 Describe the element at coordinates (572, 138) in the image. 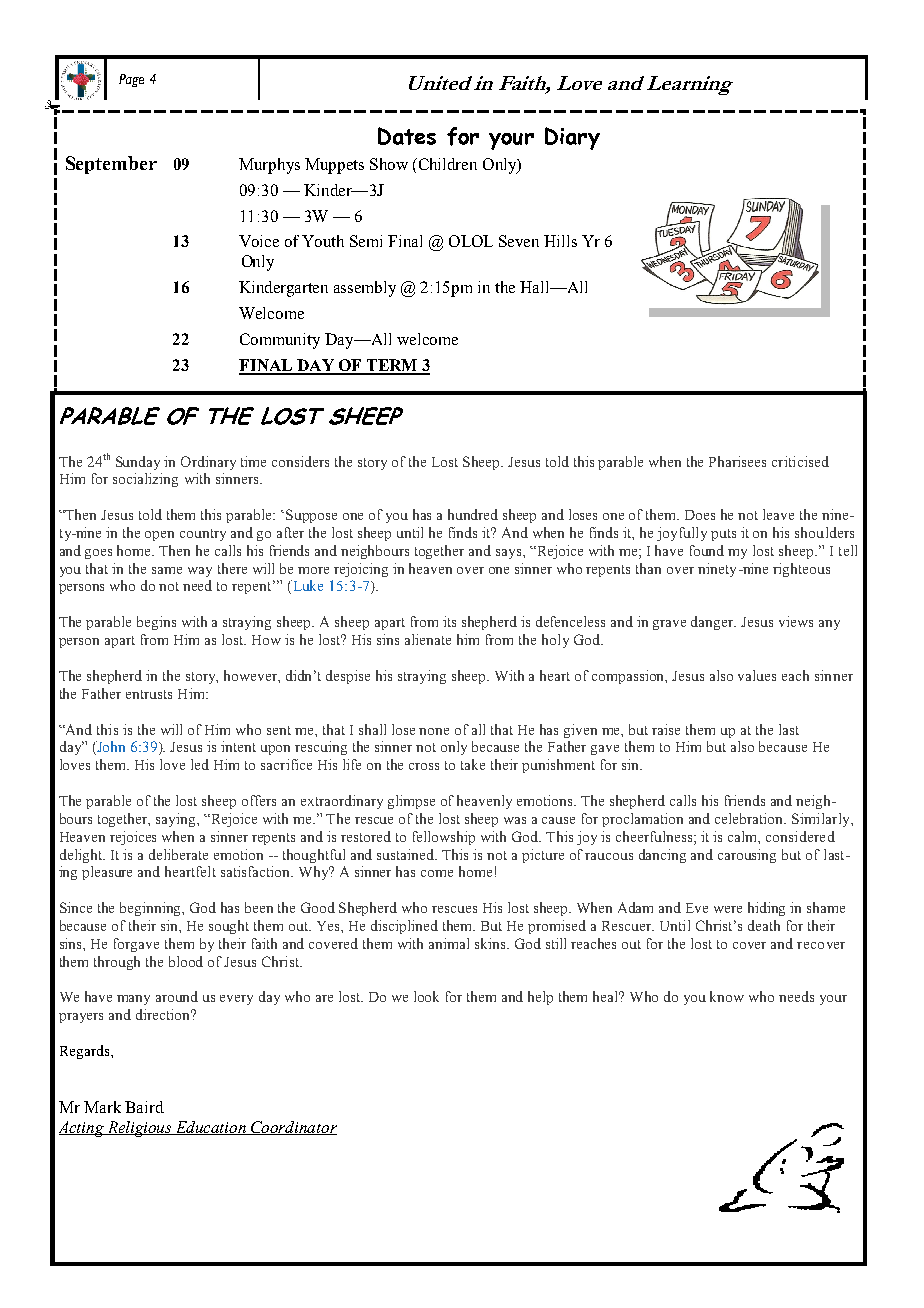

I see `Diary` at that location.
